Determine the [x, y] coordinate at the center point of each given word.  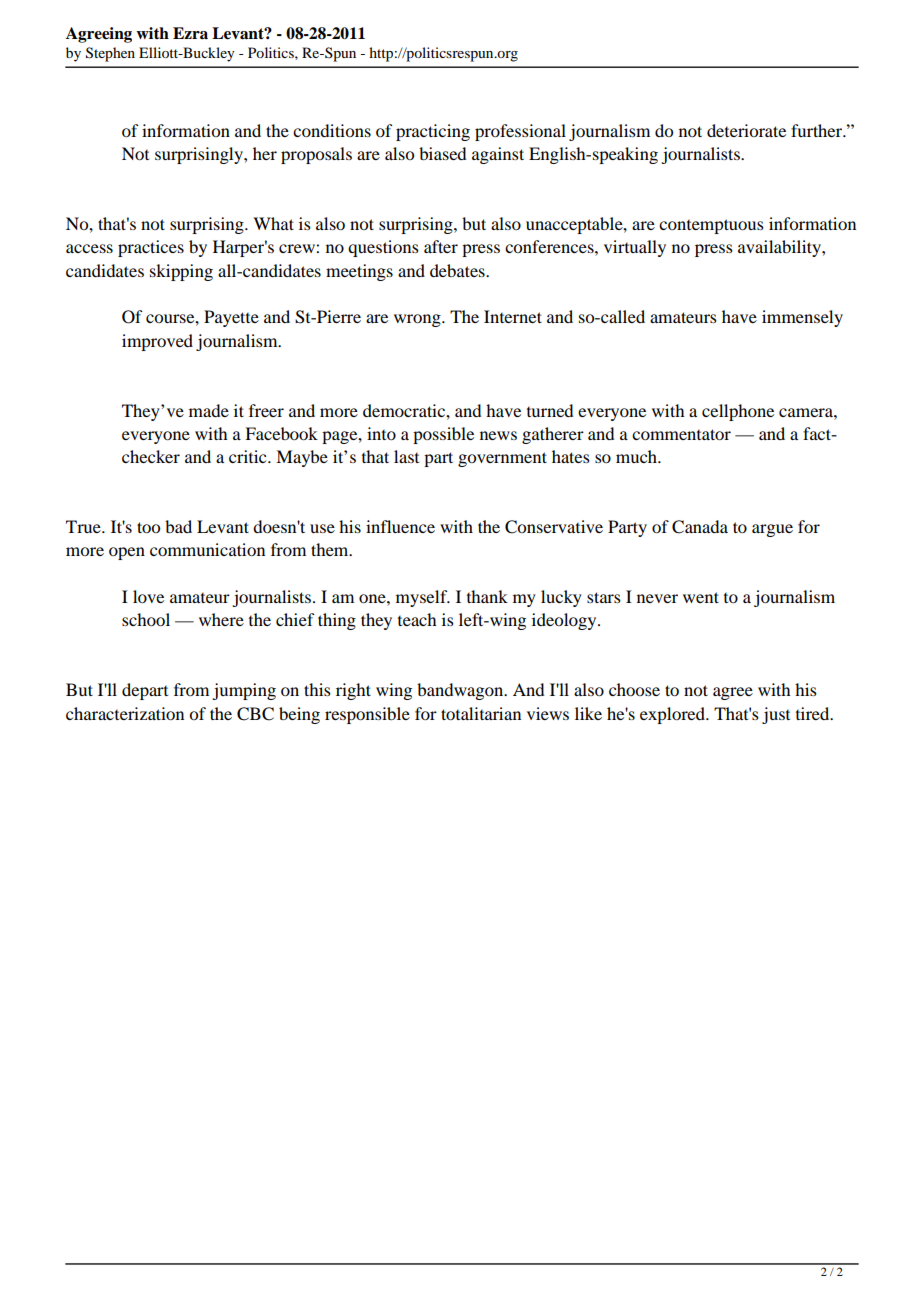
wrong [418, 320]
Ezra [190, 33]
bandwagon [461, 691]
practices [151, 248]
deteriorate [746, 130]
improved [157, 342]
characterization [125, 713]
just [776, 715]
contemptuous [711, 226]
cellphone [738, 412]
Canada [700, 527]
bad [178, 526]
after [441, 246]
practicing [433, 132]
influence [400, 526]
